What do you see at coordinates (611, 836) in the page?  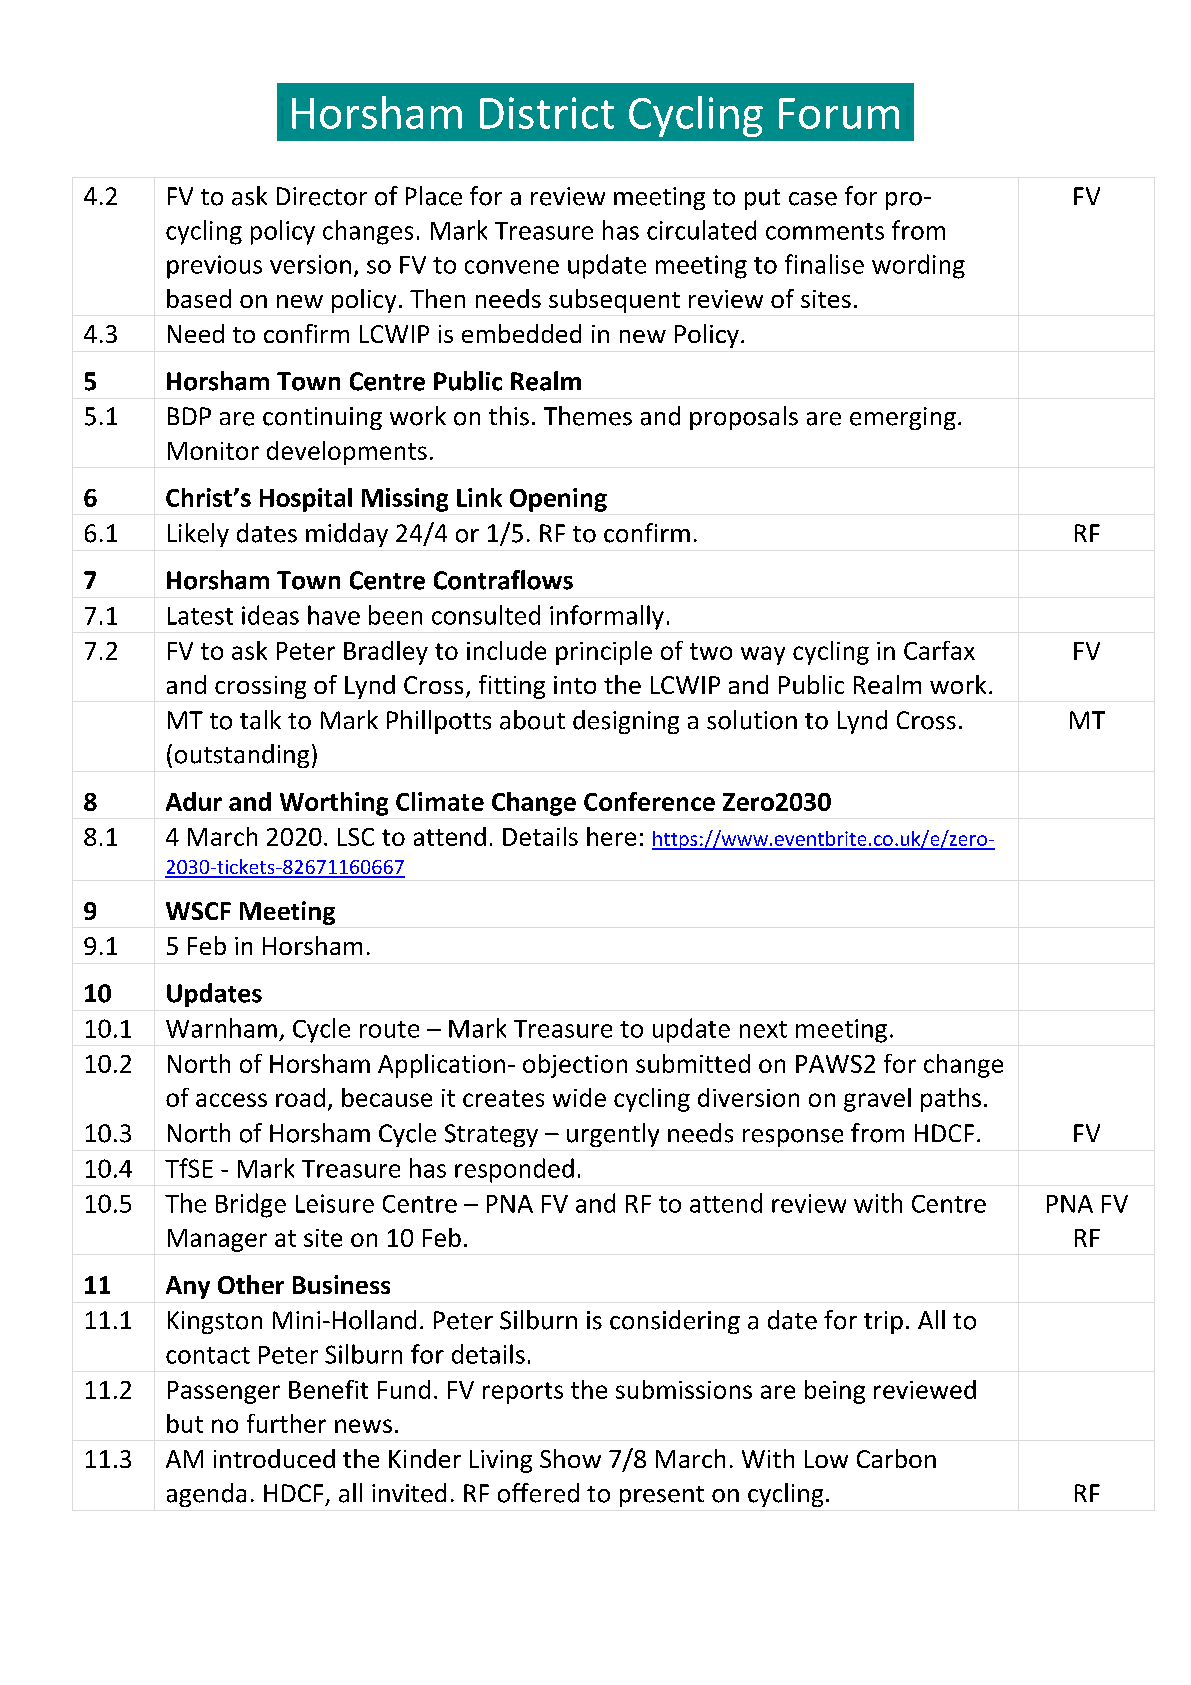 I see `here` at bounding box center [611, 836].
